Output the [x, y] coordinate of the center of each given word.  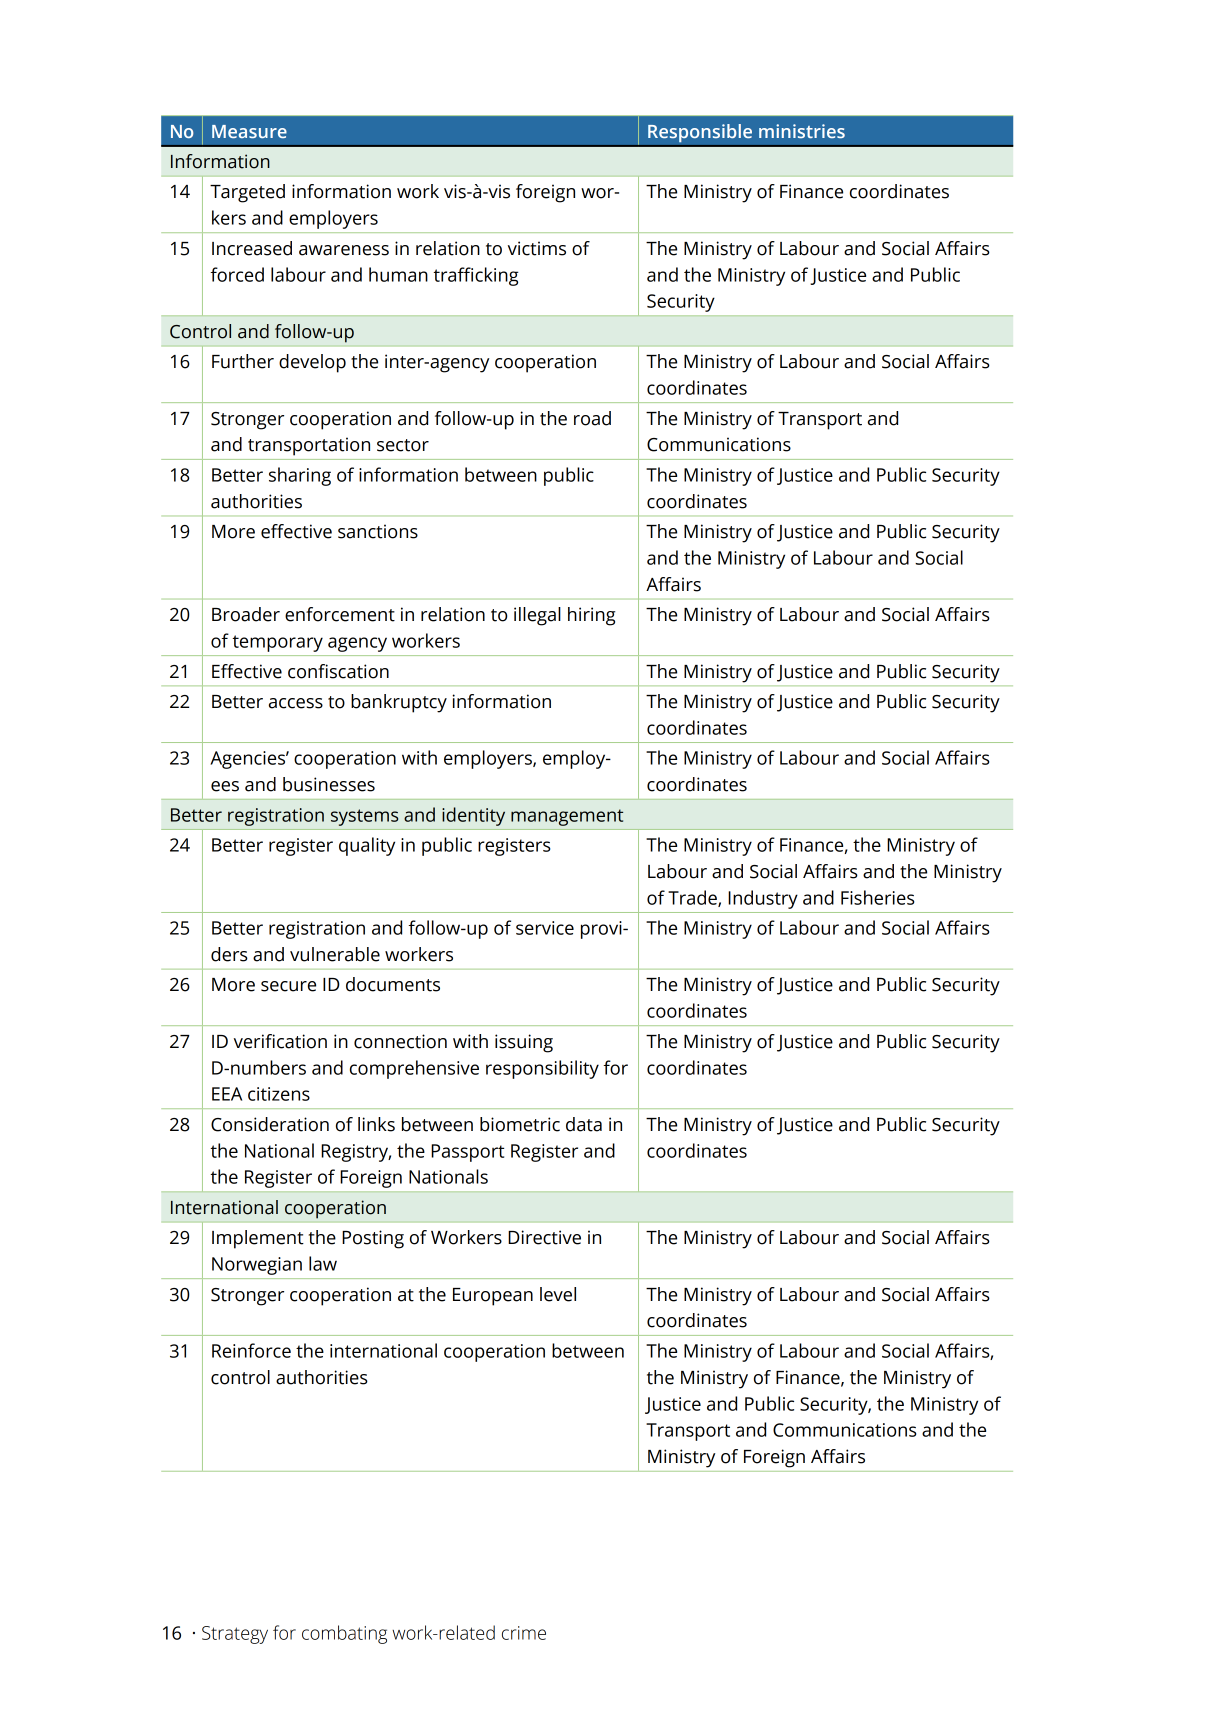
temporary [277, 643]
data [584, 1124]
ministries [802, 131]
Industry [763, 899]
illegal [537, 616]
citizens [279, 1094]
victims [537, 248]
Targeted [247, 193]
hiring [591, 616]
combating [344, 1634]
